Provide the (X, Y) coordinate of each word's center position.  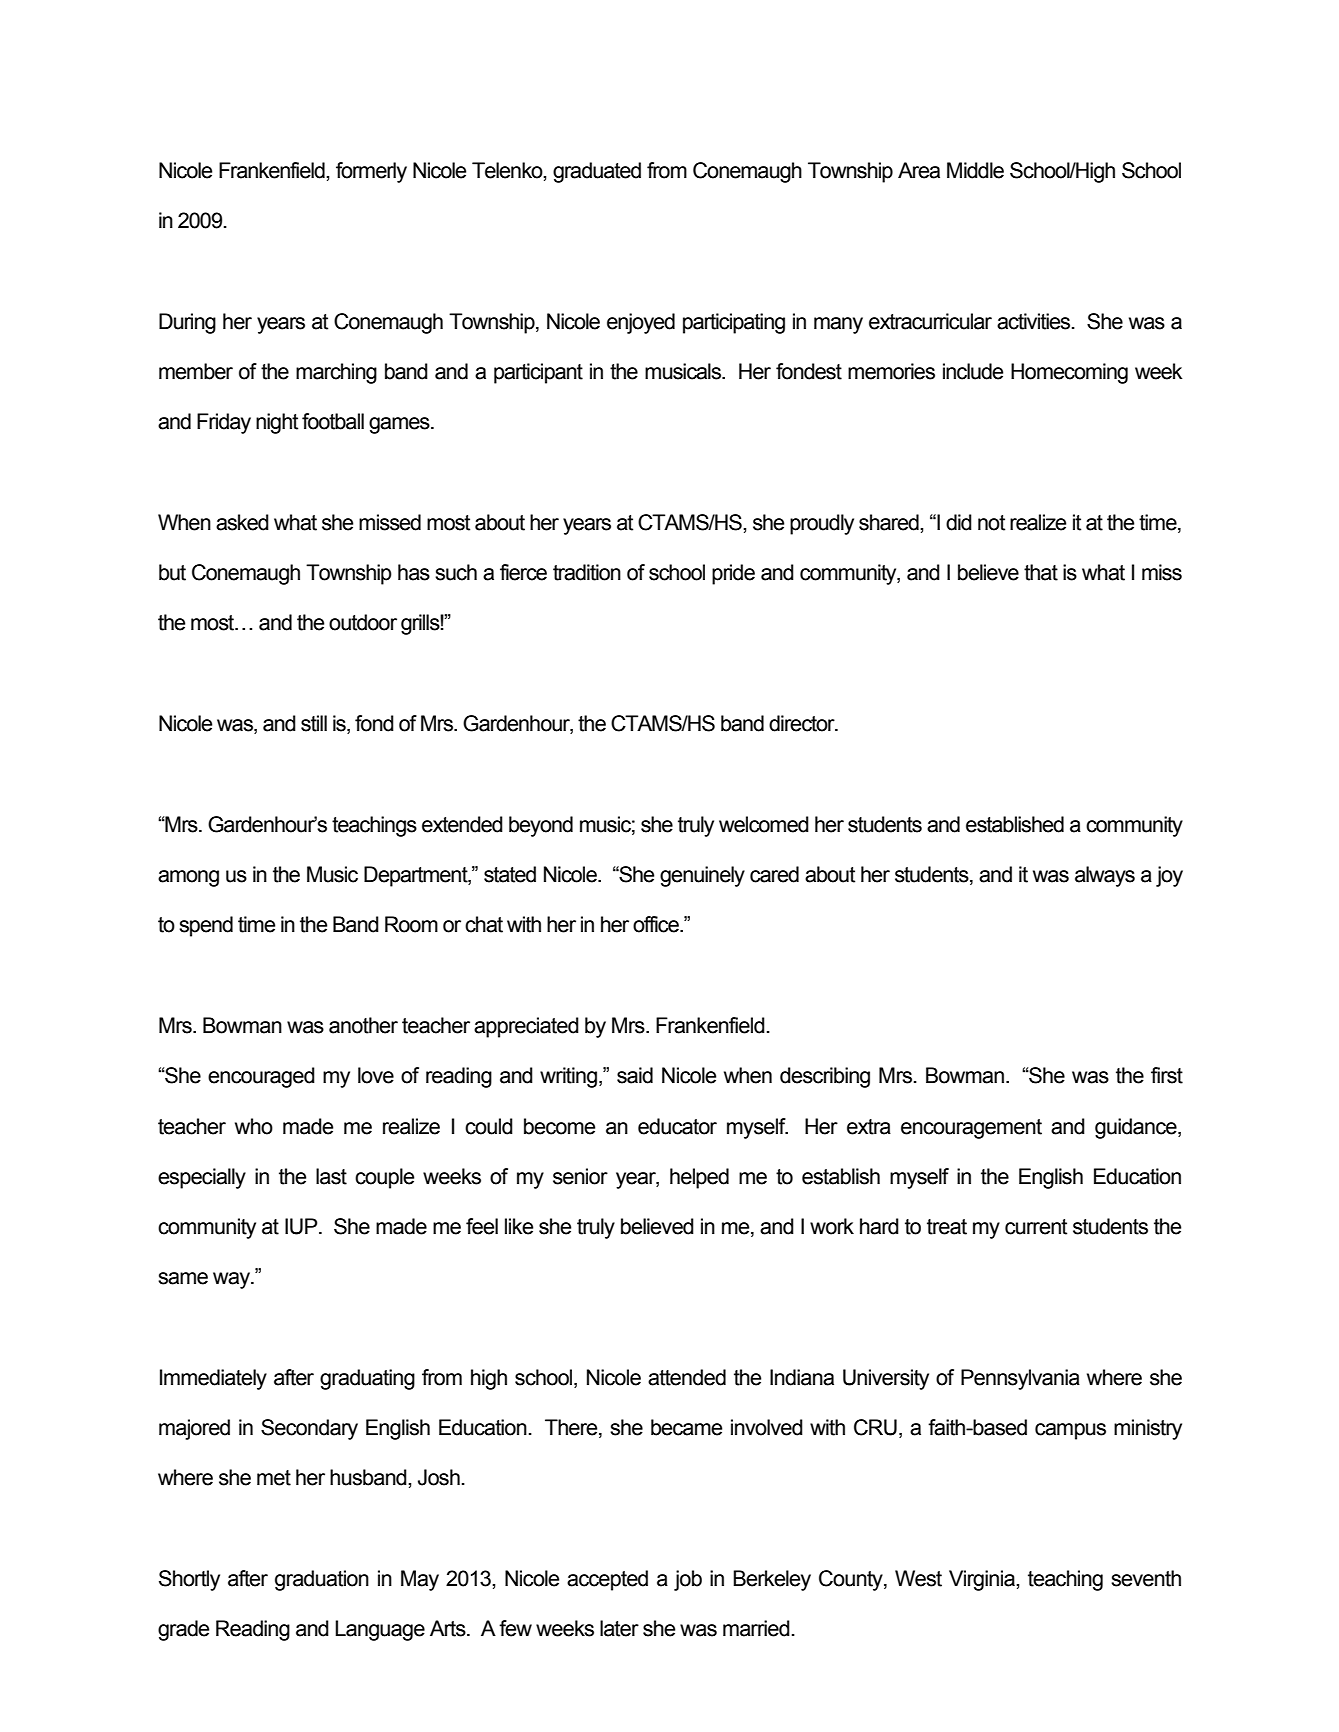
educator (677, 1126)
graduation (322, 1580)
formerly (371, 172)
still (314, 723)
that (1041, 572)
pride (733, 574)
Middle (975, 170)
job (688, 1580)
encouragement (971, 1129)
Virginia (983, 1580)
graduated (597, 172)
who (254, 1126)
